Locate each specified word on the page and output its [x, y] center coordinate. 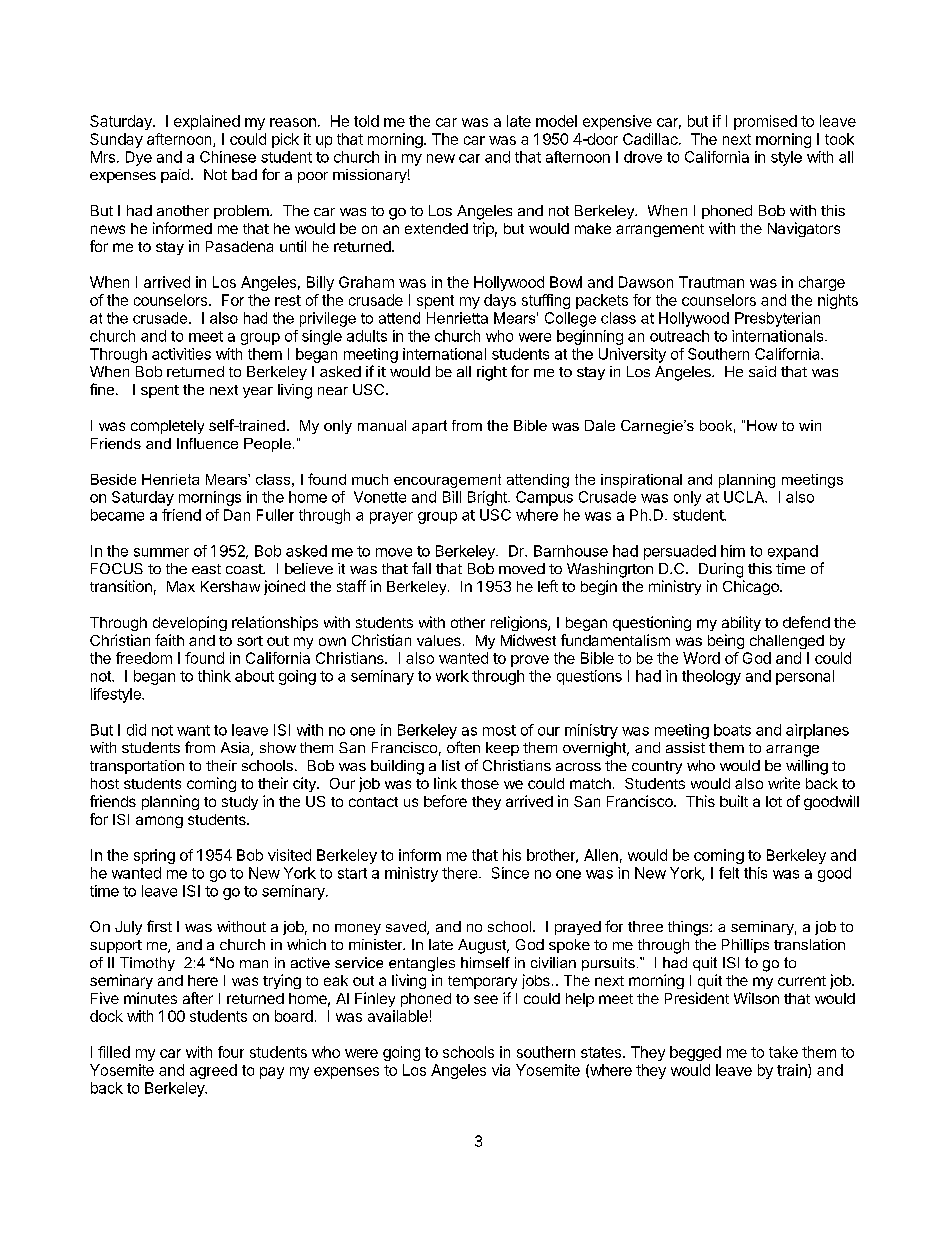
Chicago [752, 587]
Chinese [228, 157]
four [231, 1052]
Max [181, 586]
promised [765, 122]
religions [520, 623]
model [556, 121]
